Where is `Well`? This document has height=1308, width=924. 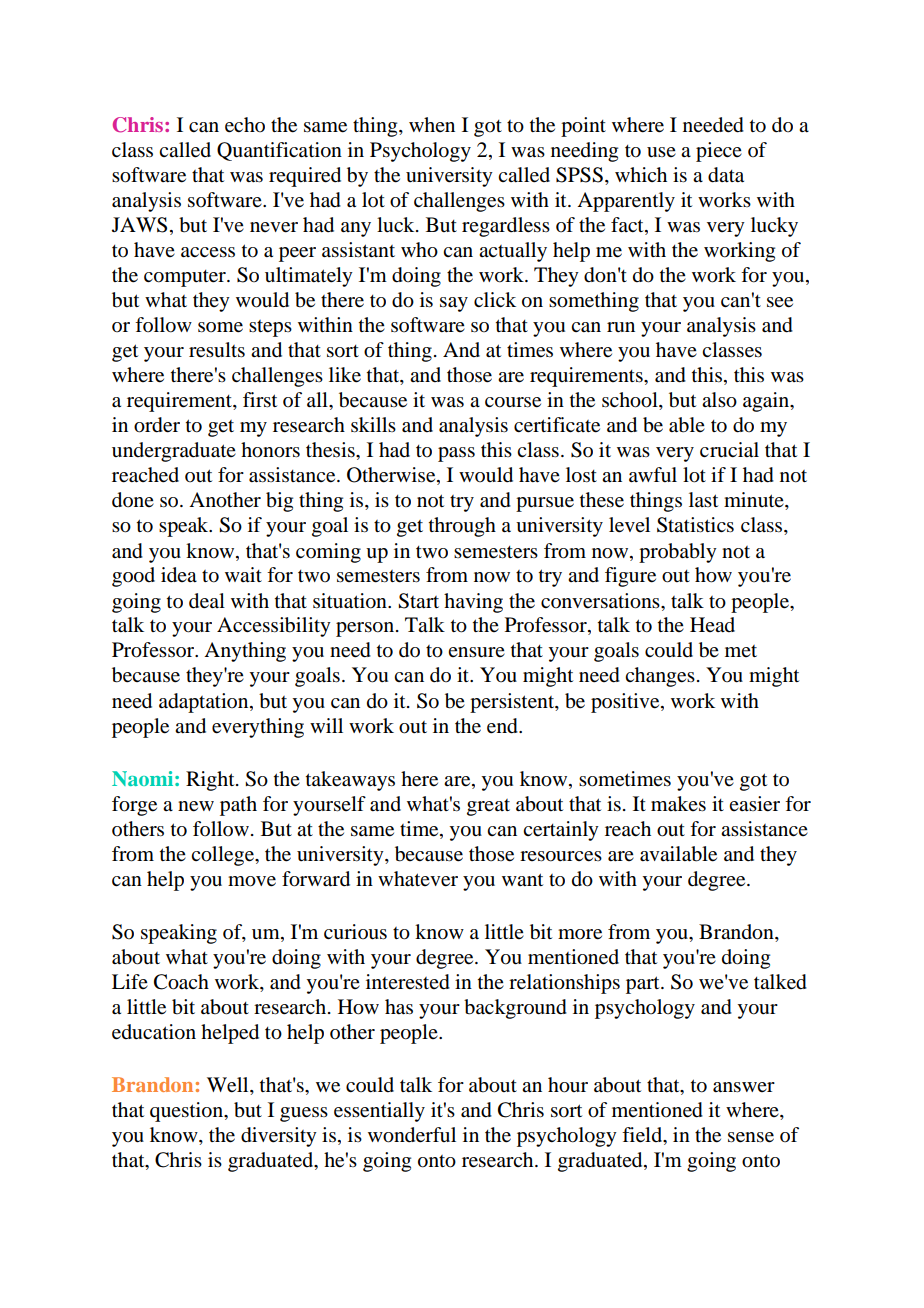 Well is located at coordinates (229, 1085).
